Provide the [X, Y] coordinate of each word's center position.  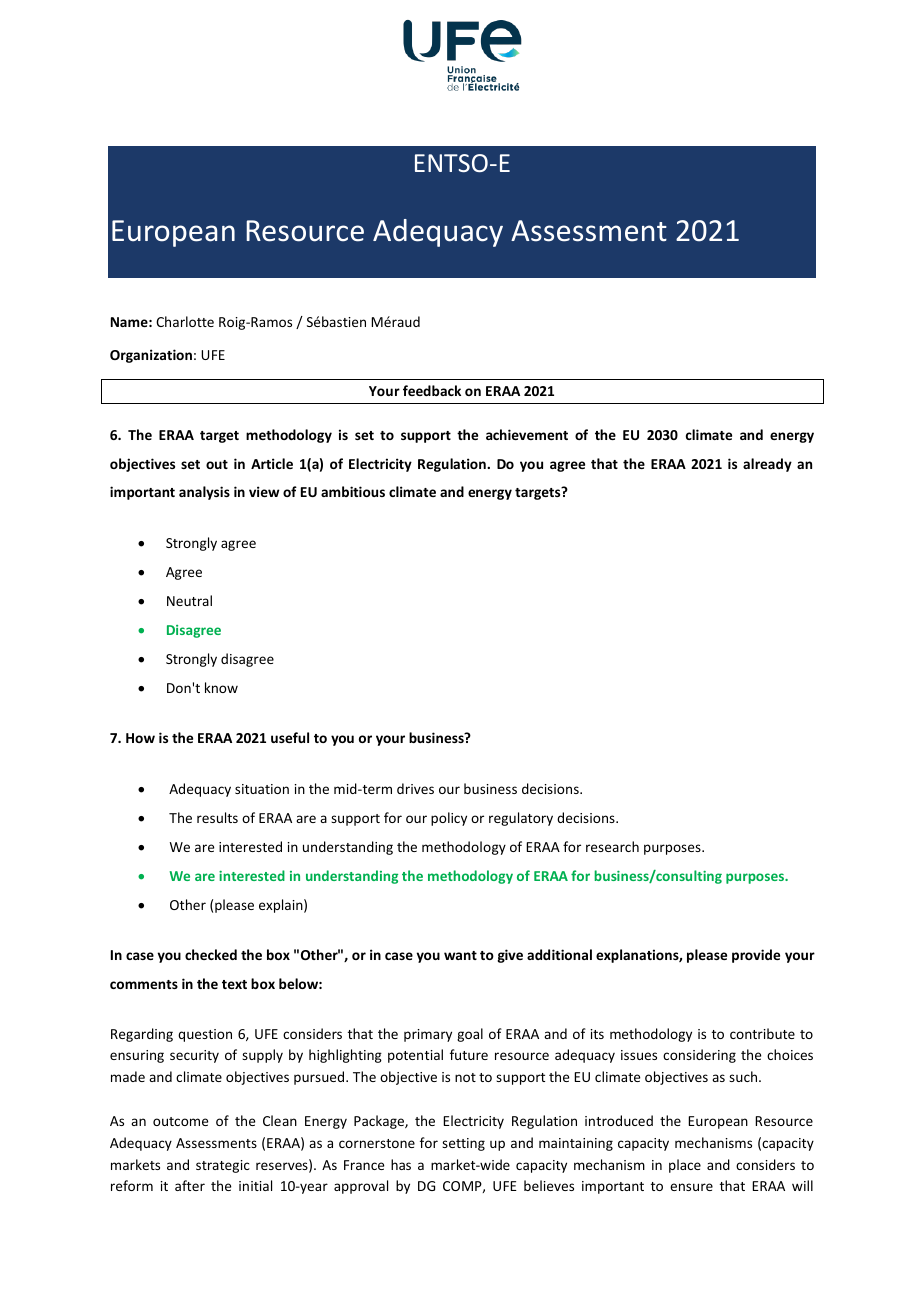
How [140, 738]
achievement [527, 434]
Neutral [189, 600]
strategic [223, 1166]
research [612, 846]
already [767, 465]
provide [756, 956]
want [460, 955]
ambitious [353, 491]
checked [211, 954]
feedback [432, 390]
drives [415, 788]
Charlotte [185, 321]
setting [463, 1144]
